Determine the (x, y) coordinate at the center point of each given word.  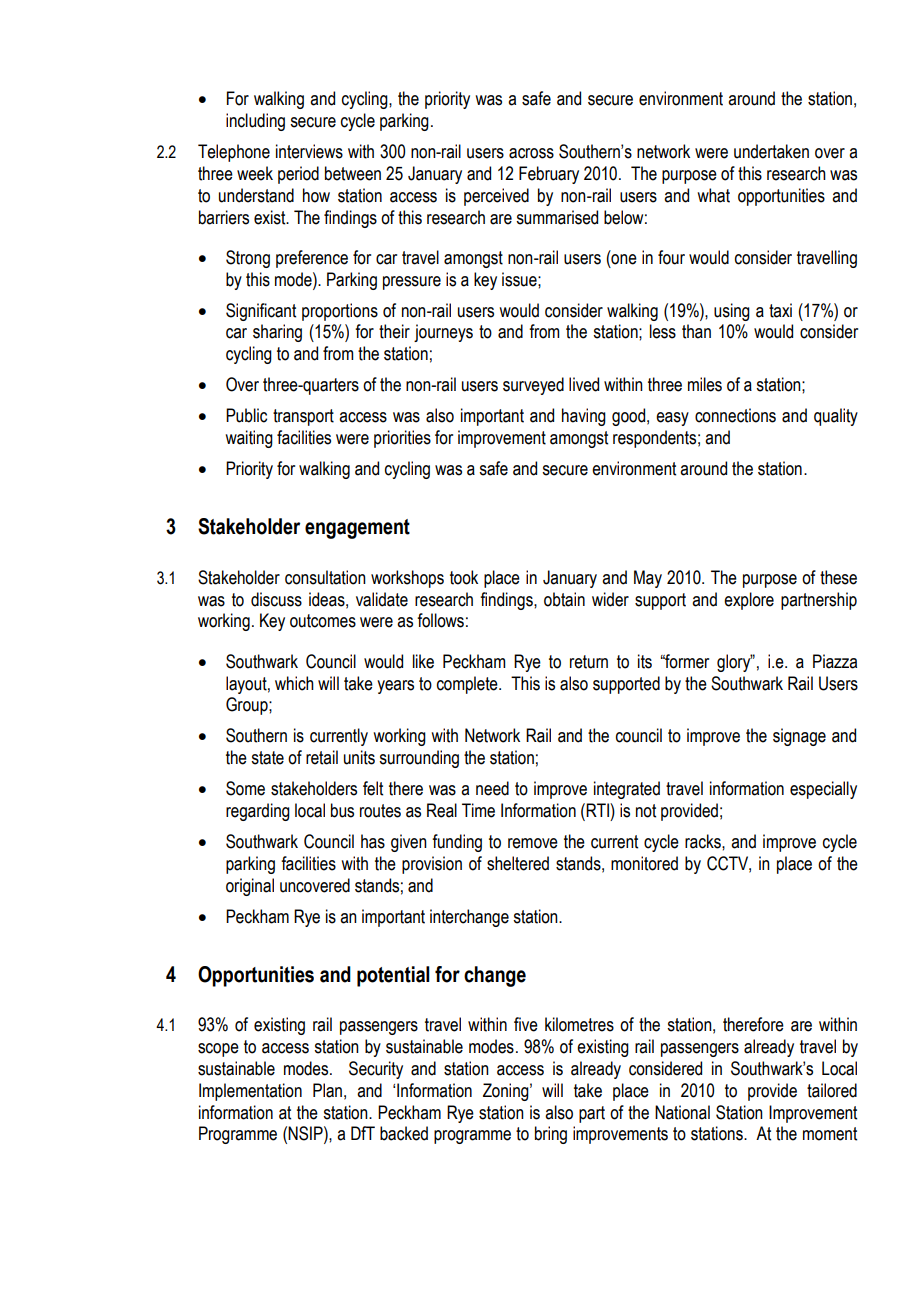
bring (551, 1135)
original (250, 887)
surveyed (533, 386)
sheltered (518, 863)
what (713, 195)
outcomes (323, 621)
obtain (564, 599)
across (531, 153)
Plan (327, 1090)
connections (735, 415)
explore (749, 601)
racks (704, 841)
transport (303, 417)
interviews (309, 151)
